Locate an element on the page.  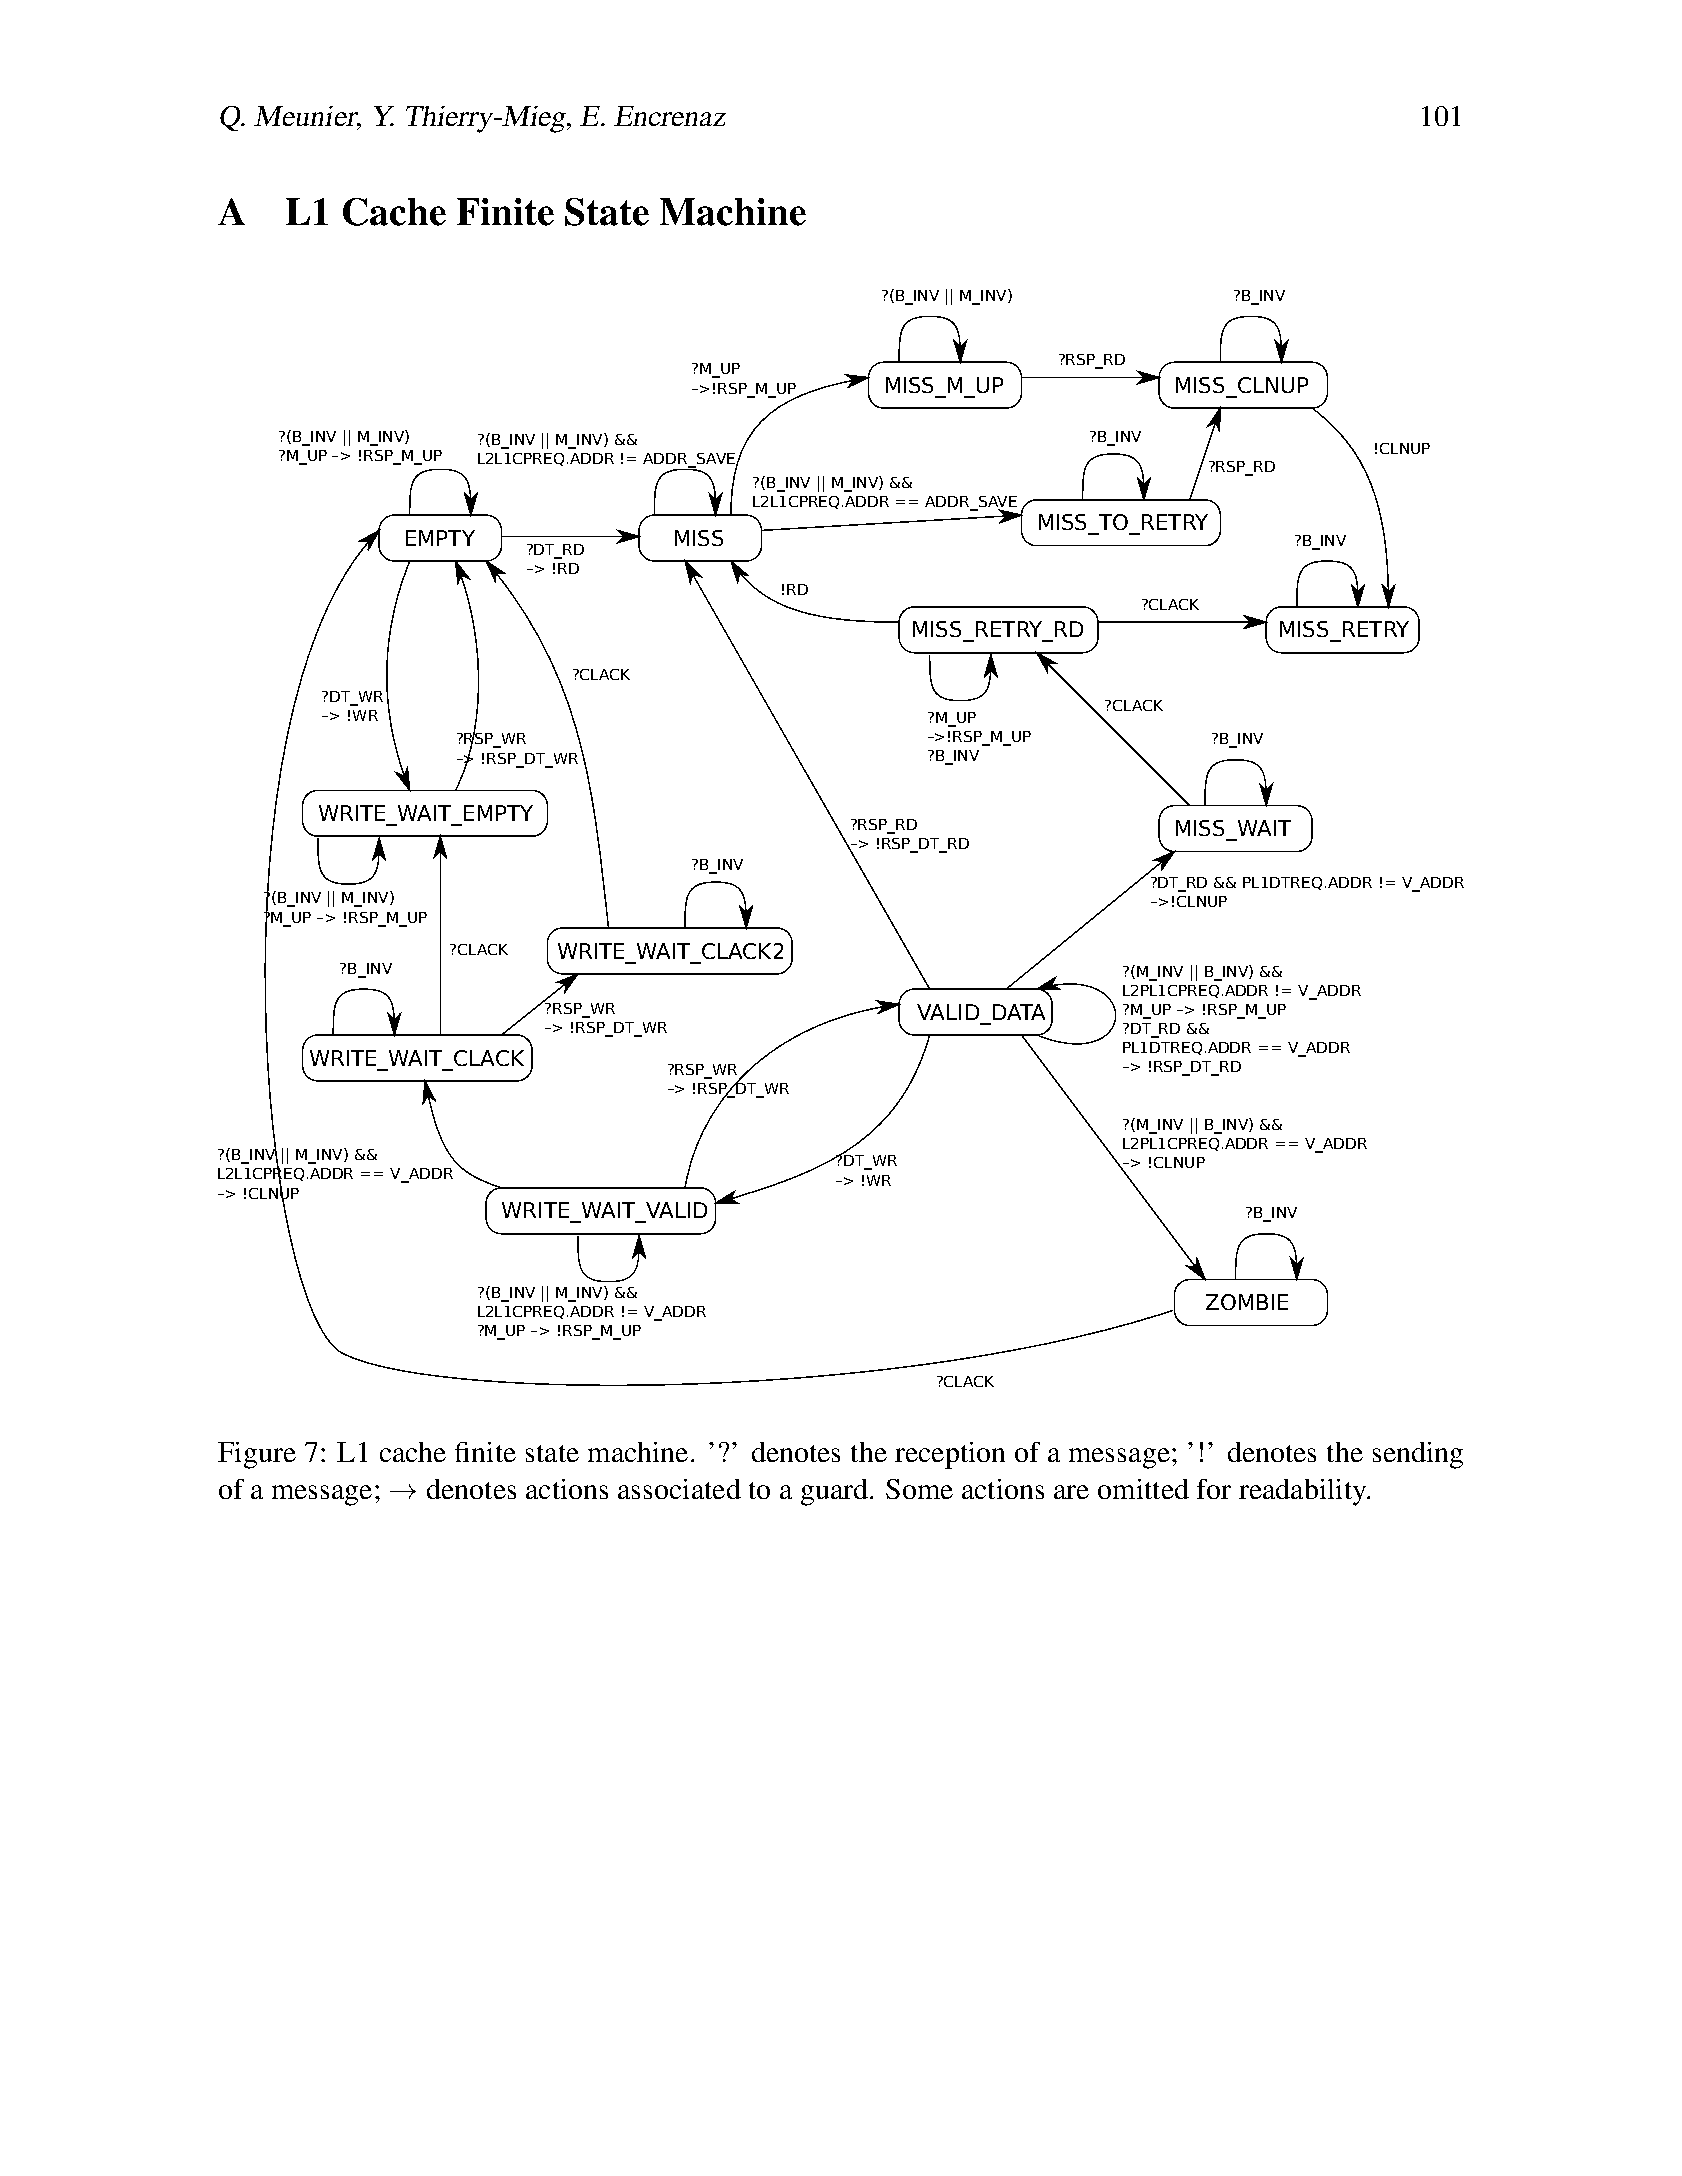
for is located at coordinates (1214, 1489).
